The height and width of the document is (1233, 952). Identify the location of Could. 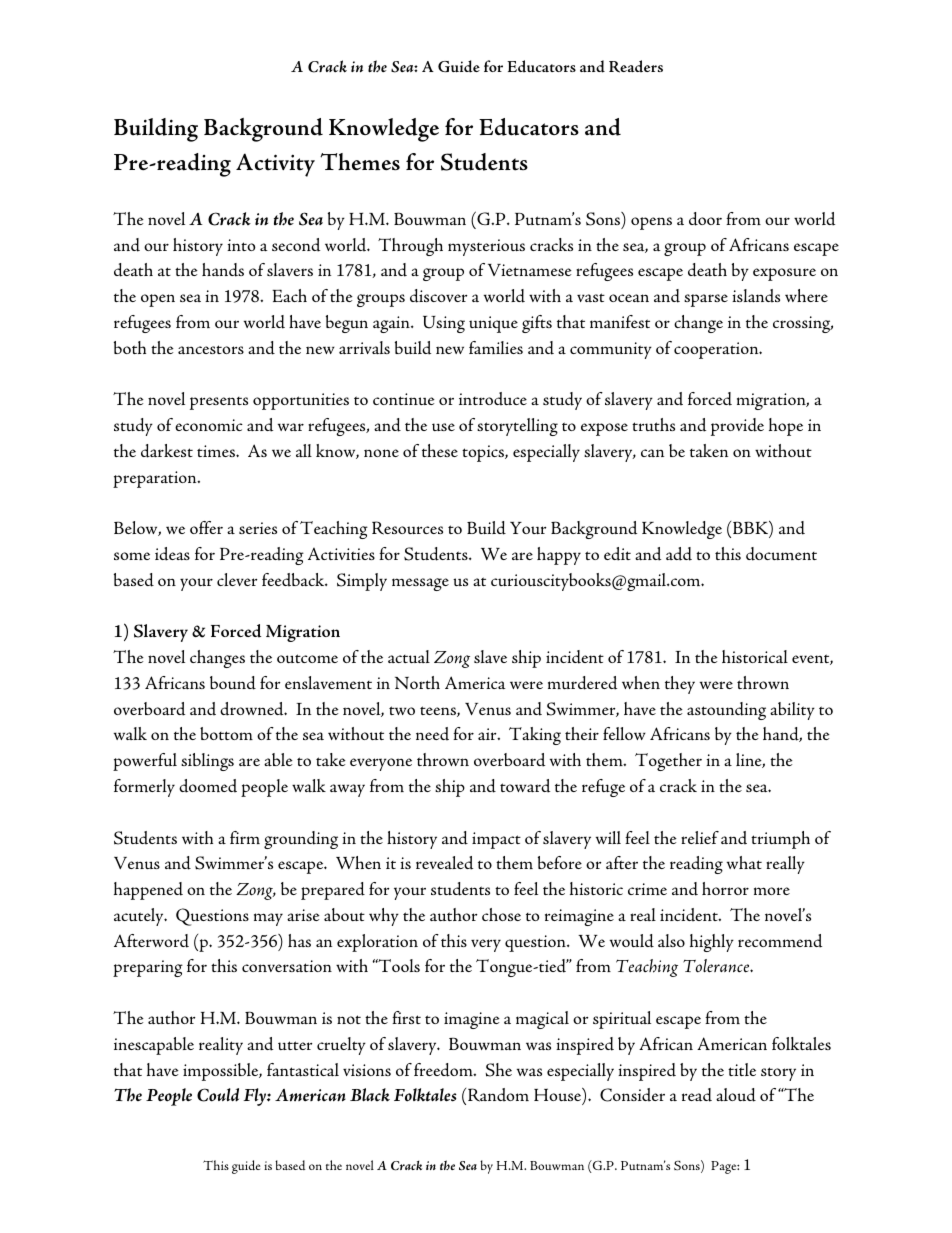
(218, 1095).
